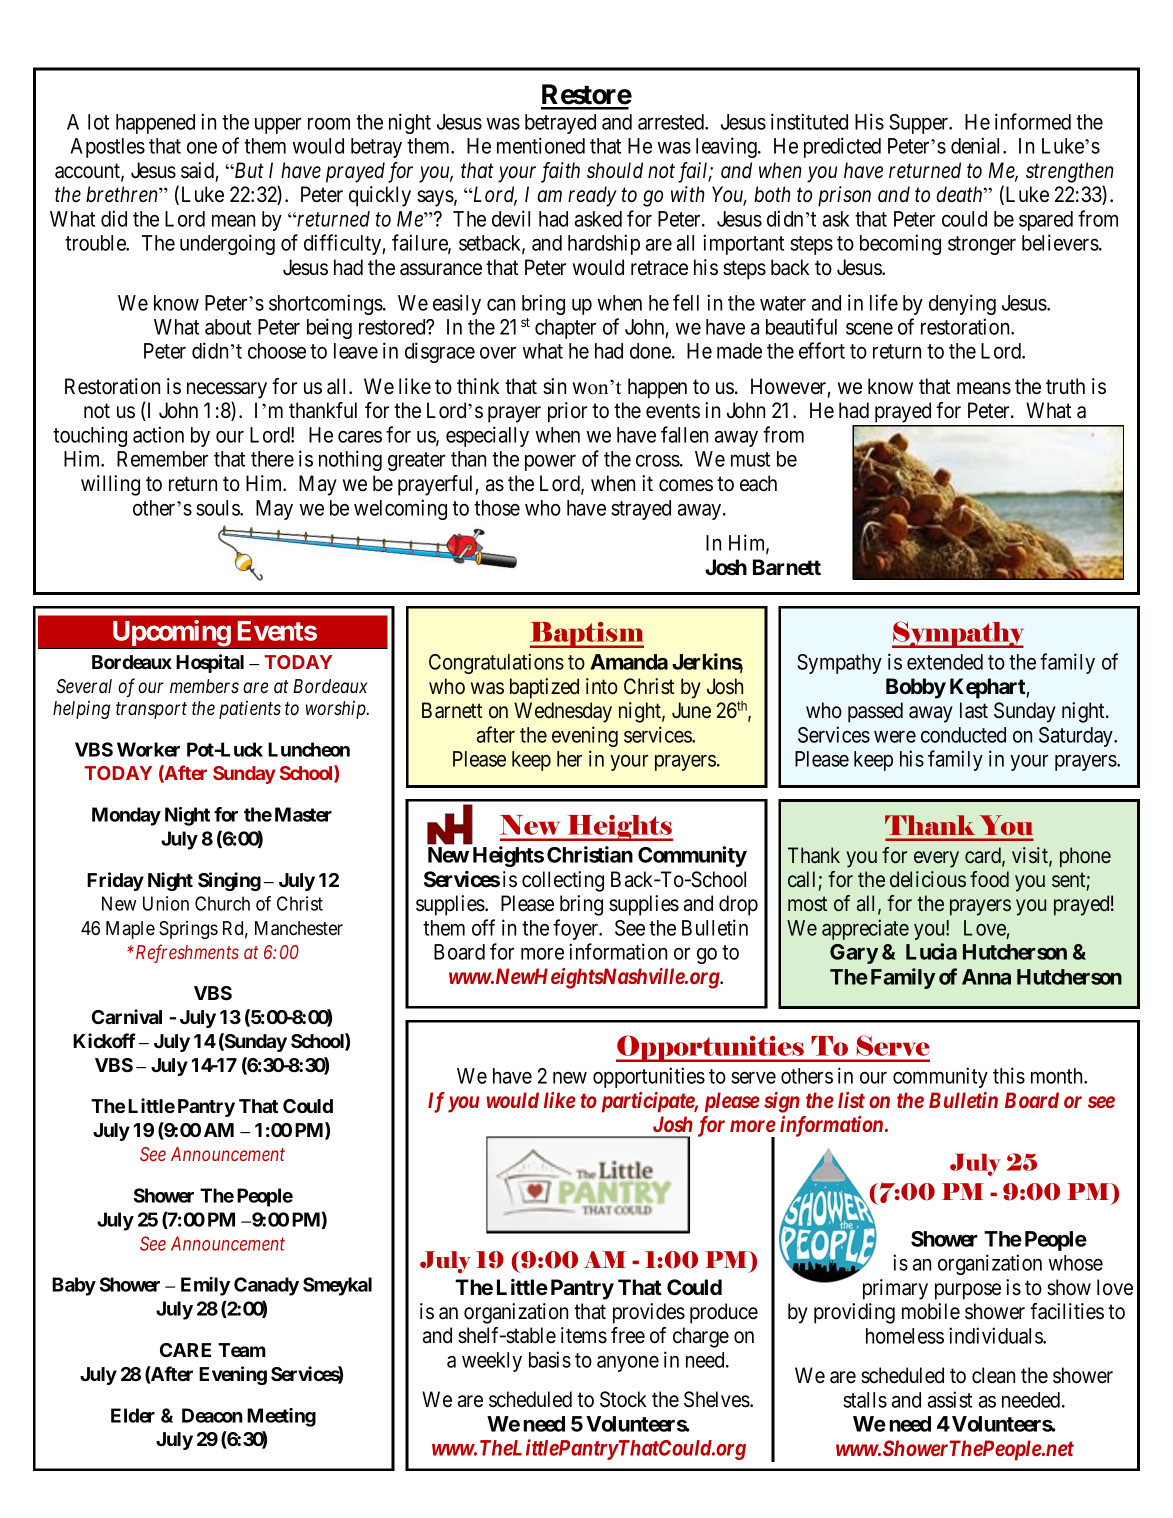 This page has height=1518, width=1173. I want to click on Wednesday, so click(563, 712).
